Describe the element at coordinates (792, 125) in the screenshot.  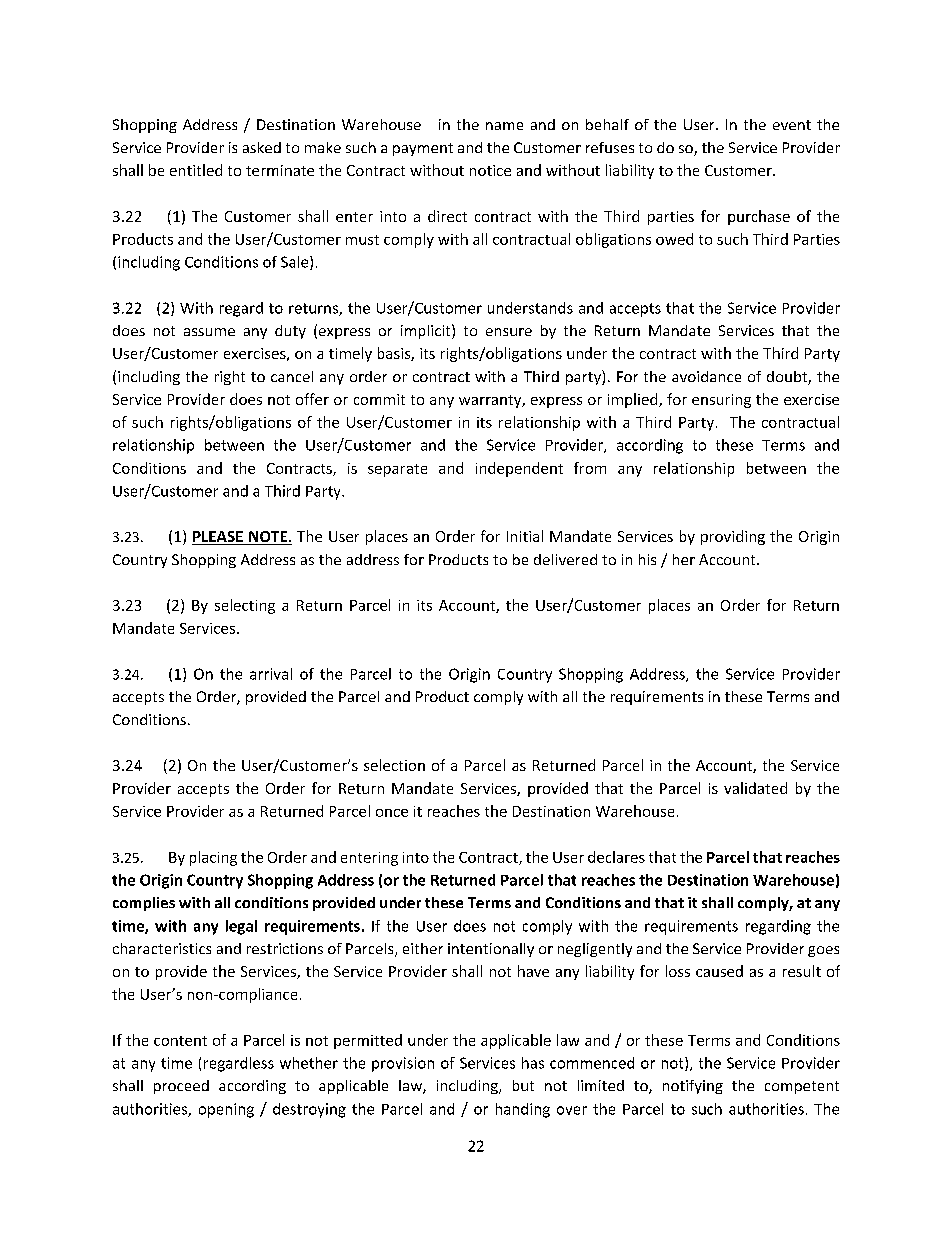
I see `event` at that location.
